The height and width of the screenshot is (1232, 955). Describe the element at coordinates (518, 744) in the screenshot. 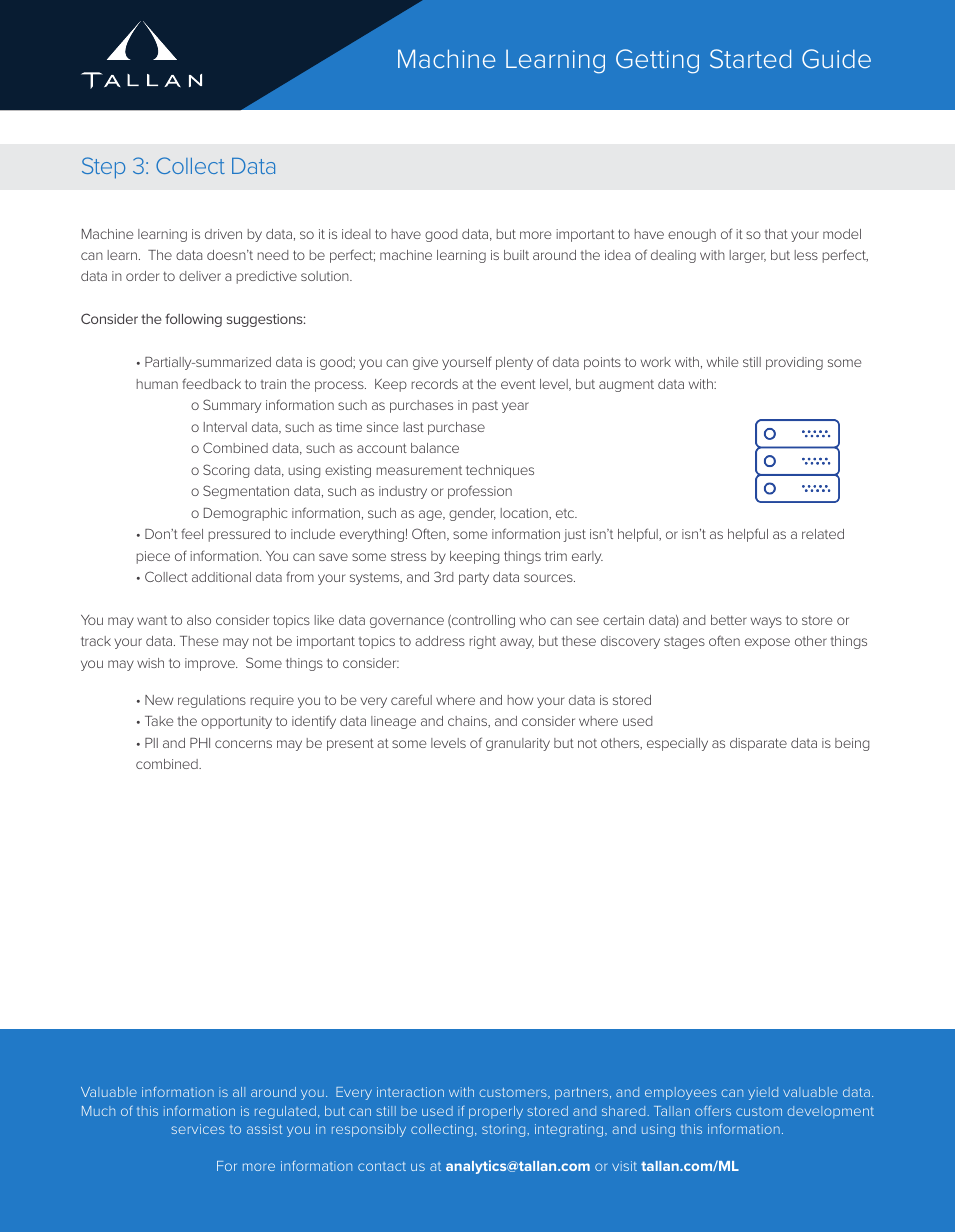

I see `granularity` at that location.
